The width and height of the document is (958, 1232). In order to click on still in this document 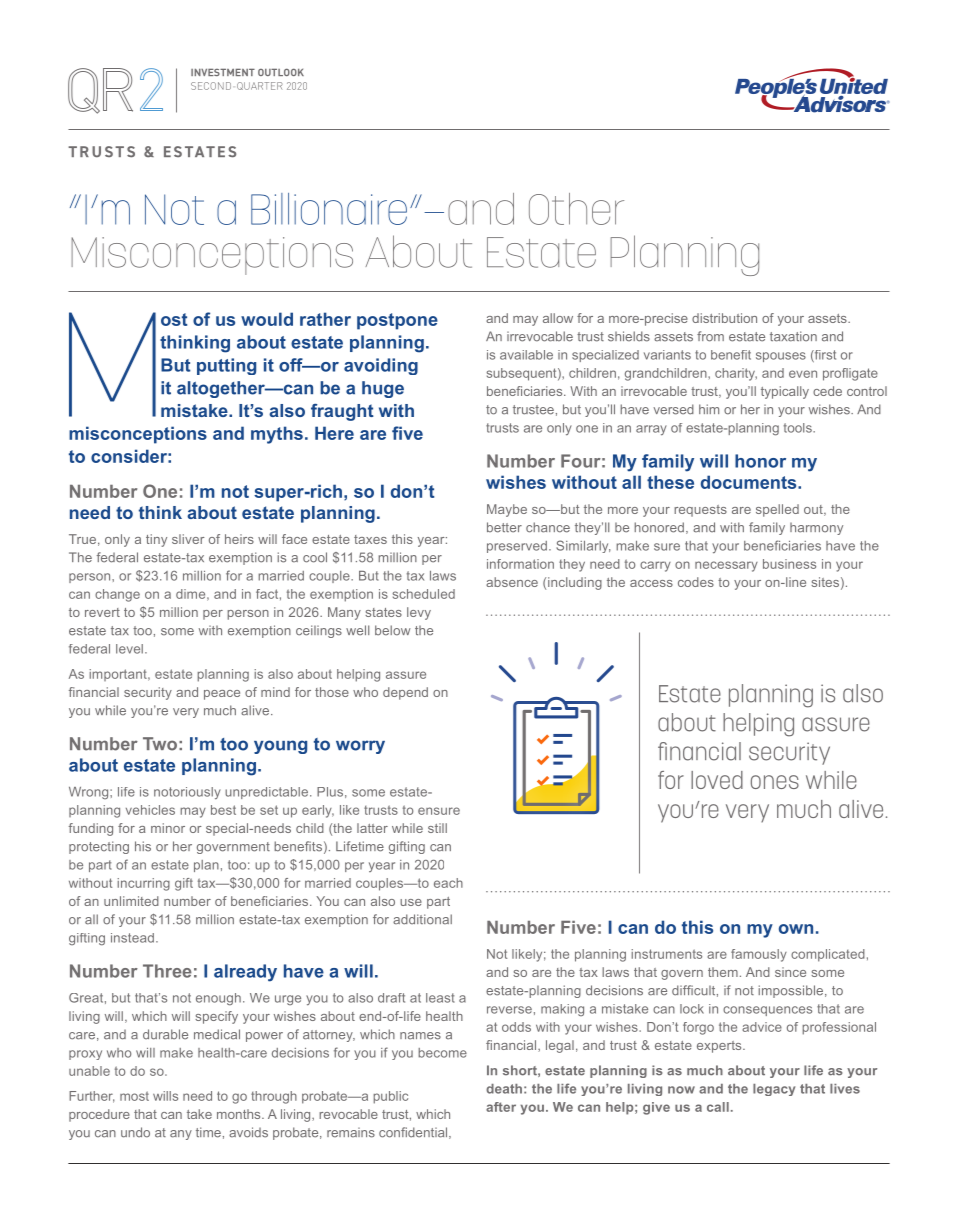, I will do `click(437, 828)`.
